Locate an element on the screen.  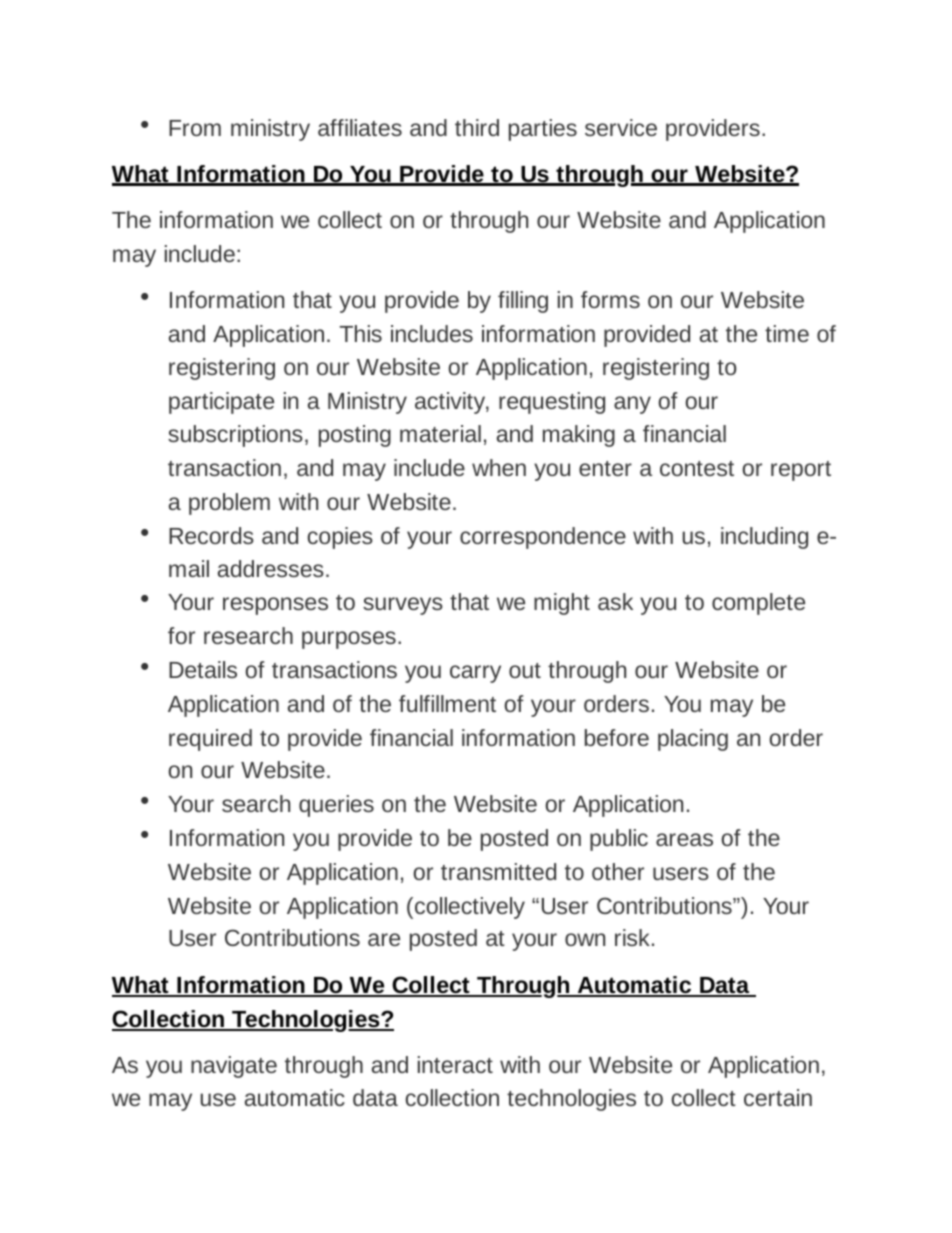
areas is located at coordinates (684, 839).
